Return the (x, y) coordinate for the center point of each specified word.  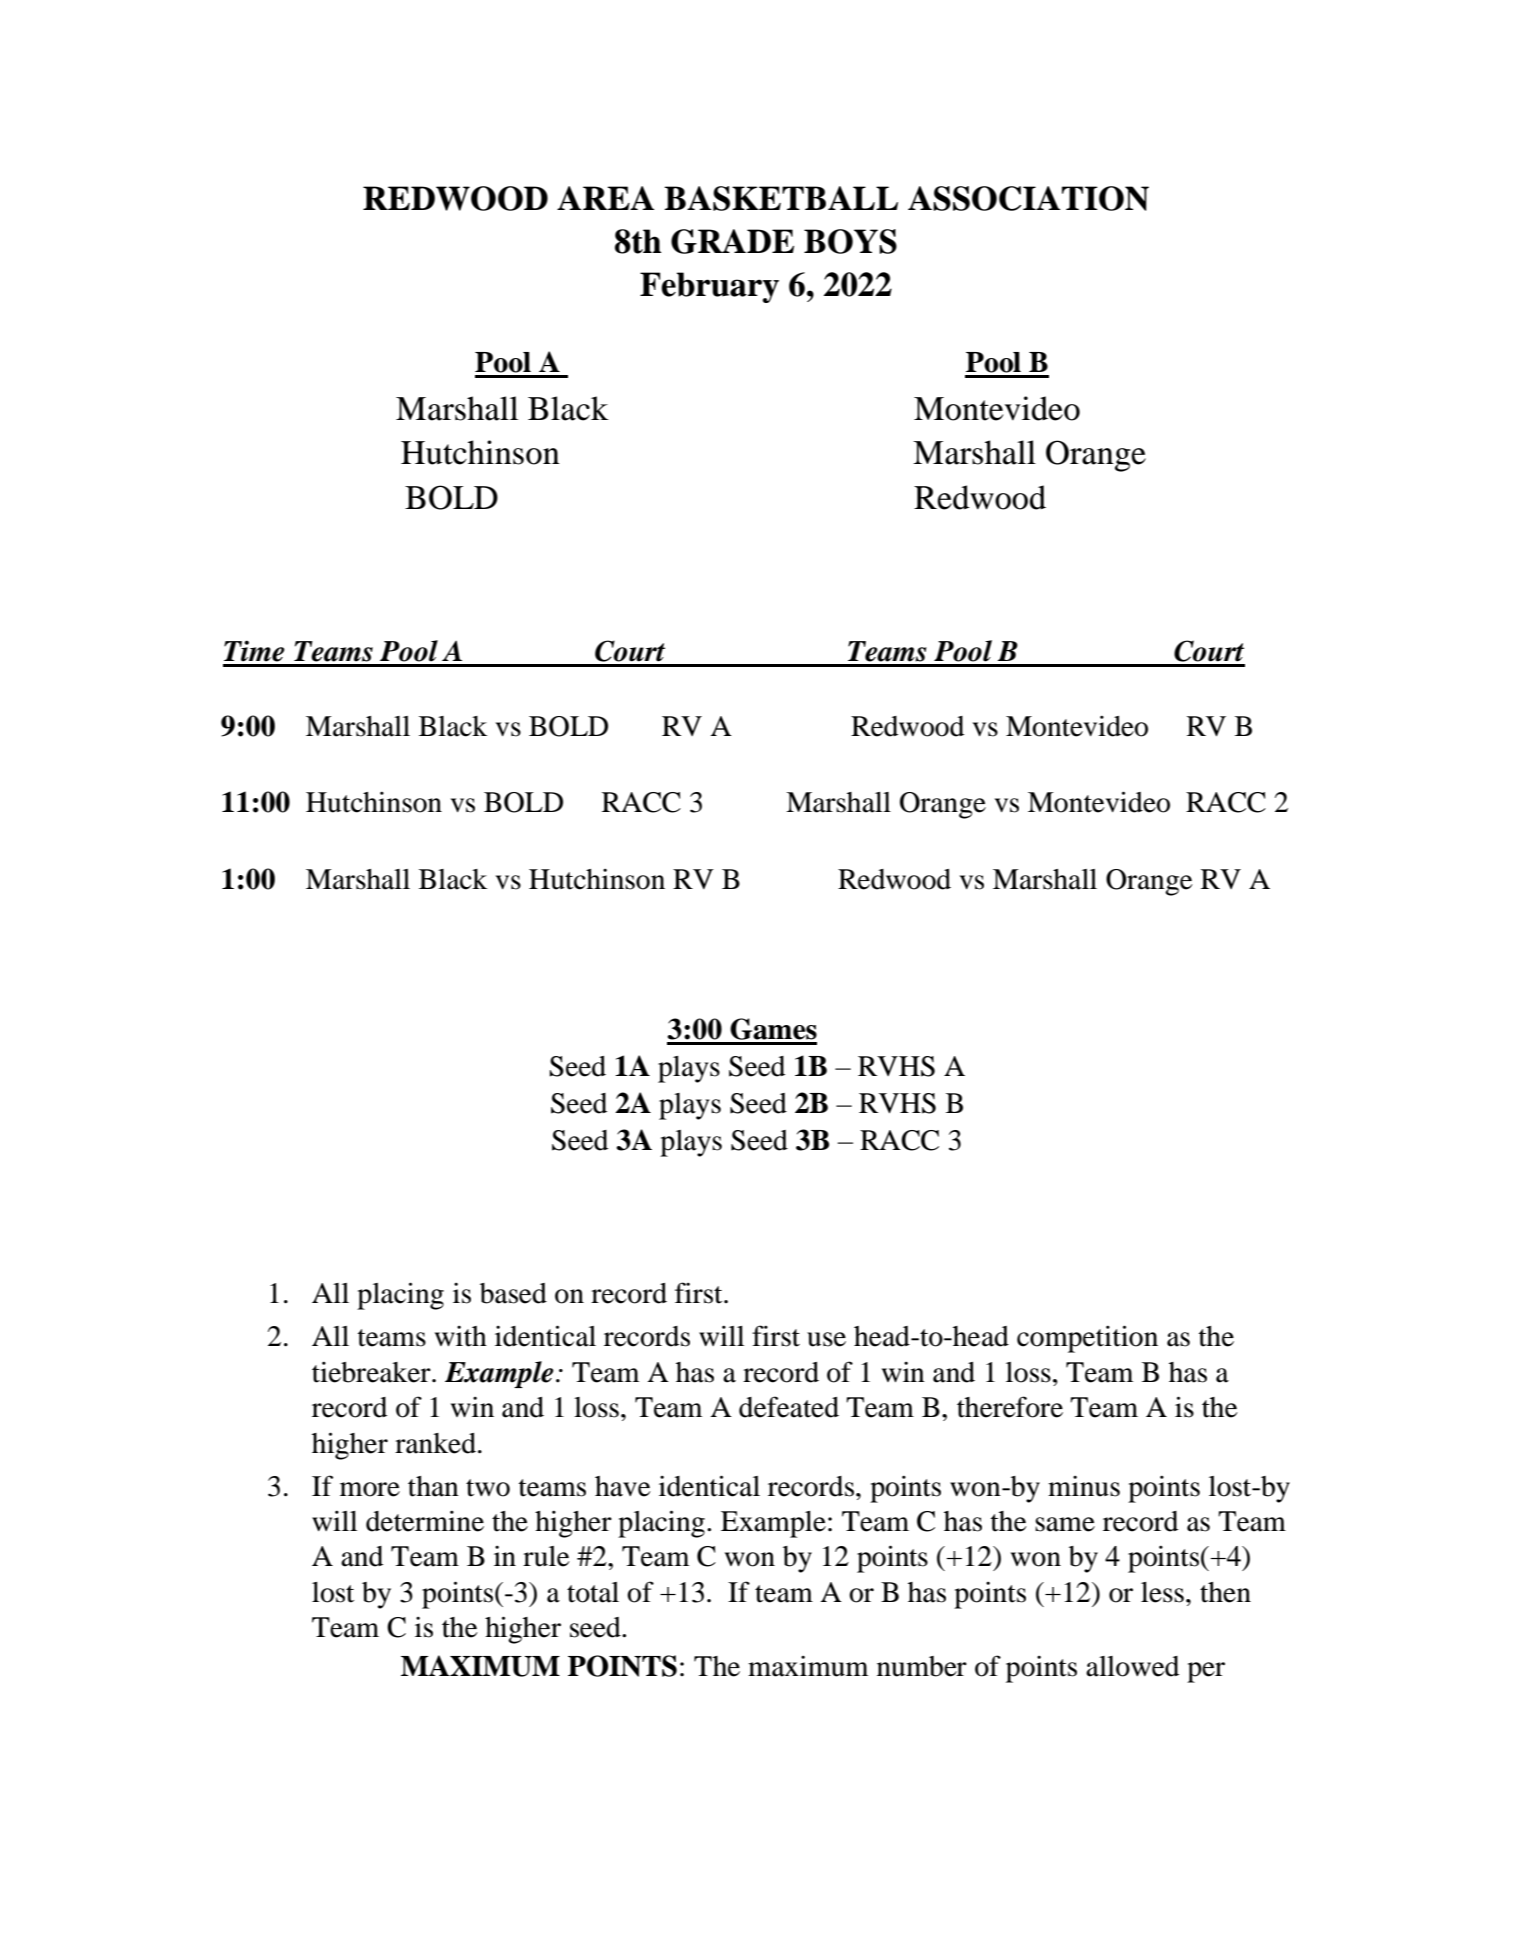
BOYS (850, 241)
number (922, 1666)
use (826, 1339)
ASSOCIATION (1028, 198)
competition (1087, 1339)
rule (546, 1556)
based (513, 1293)
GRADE (732, 241)
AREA (605, 198)
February (709, 287)
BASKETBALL (781, 198)
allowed (1132, 1666)
